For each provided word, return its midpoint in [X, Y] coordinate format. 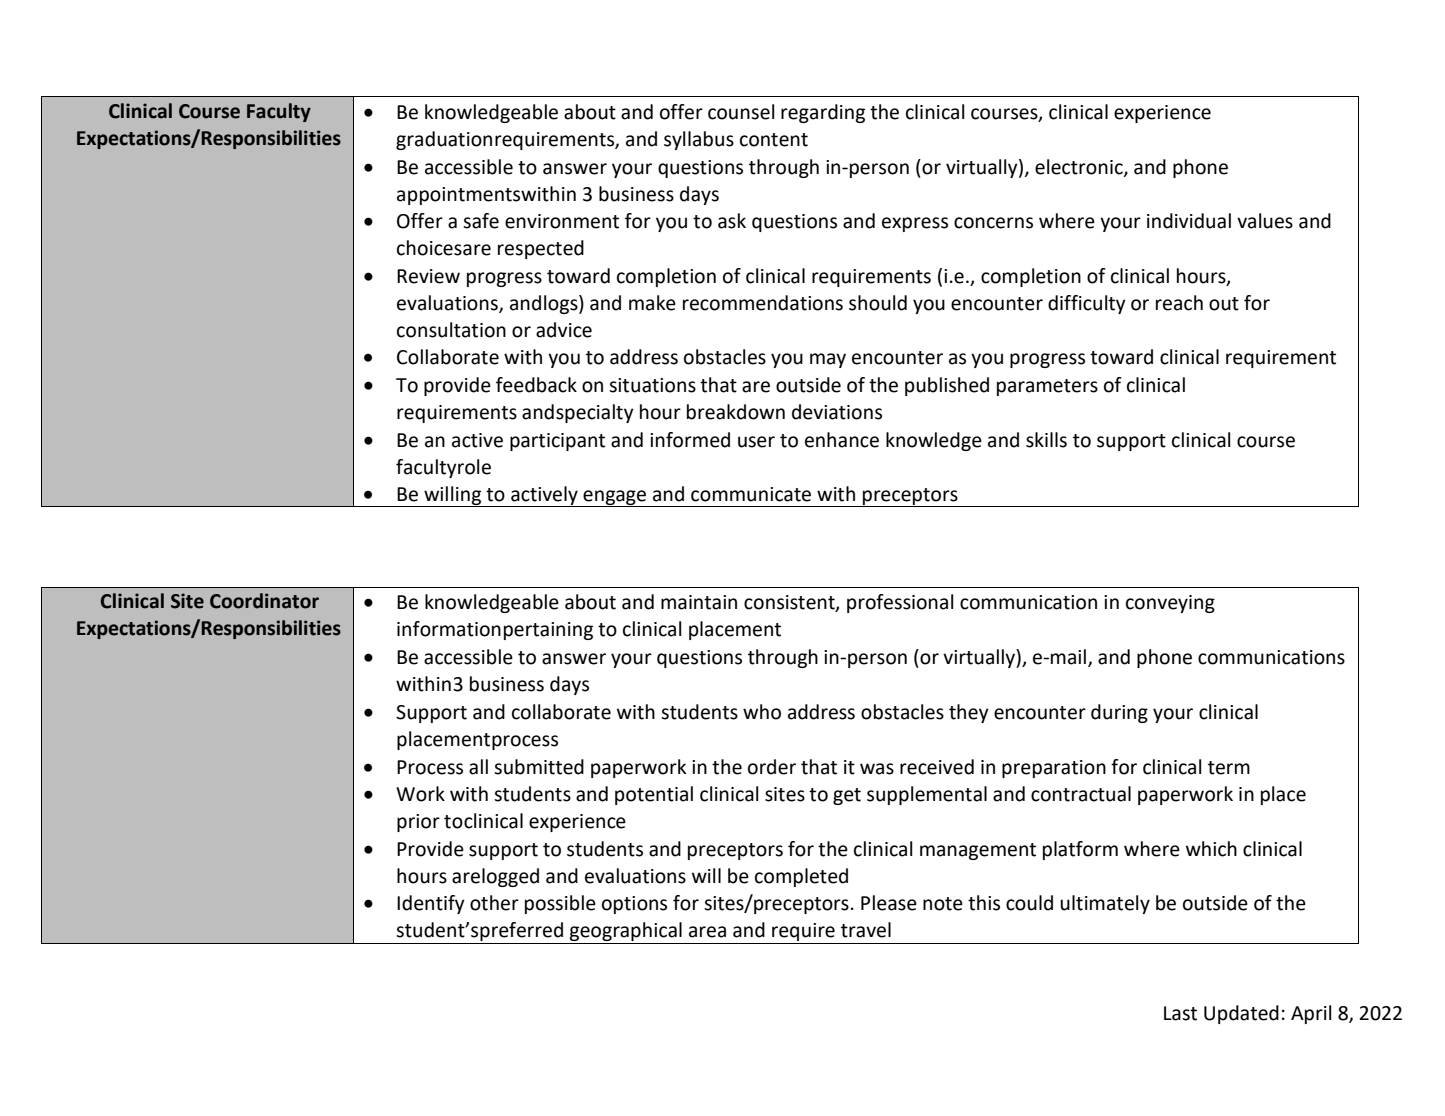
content [774, 140]
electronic [1080, 168]
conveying [1170, 604]
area [707, 932]
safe [481, 221]
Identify [431, 904]
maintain [699, 602]
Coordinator [264, 601]
